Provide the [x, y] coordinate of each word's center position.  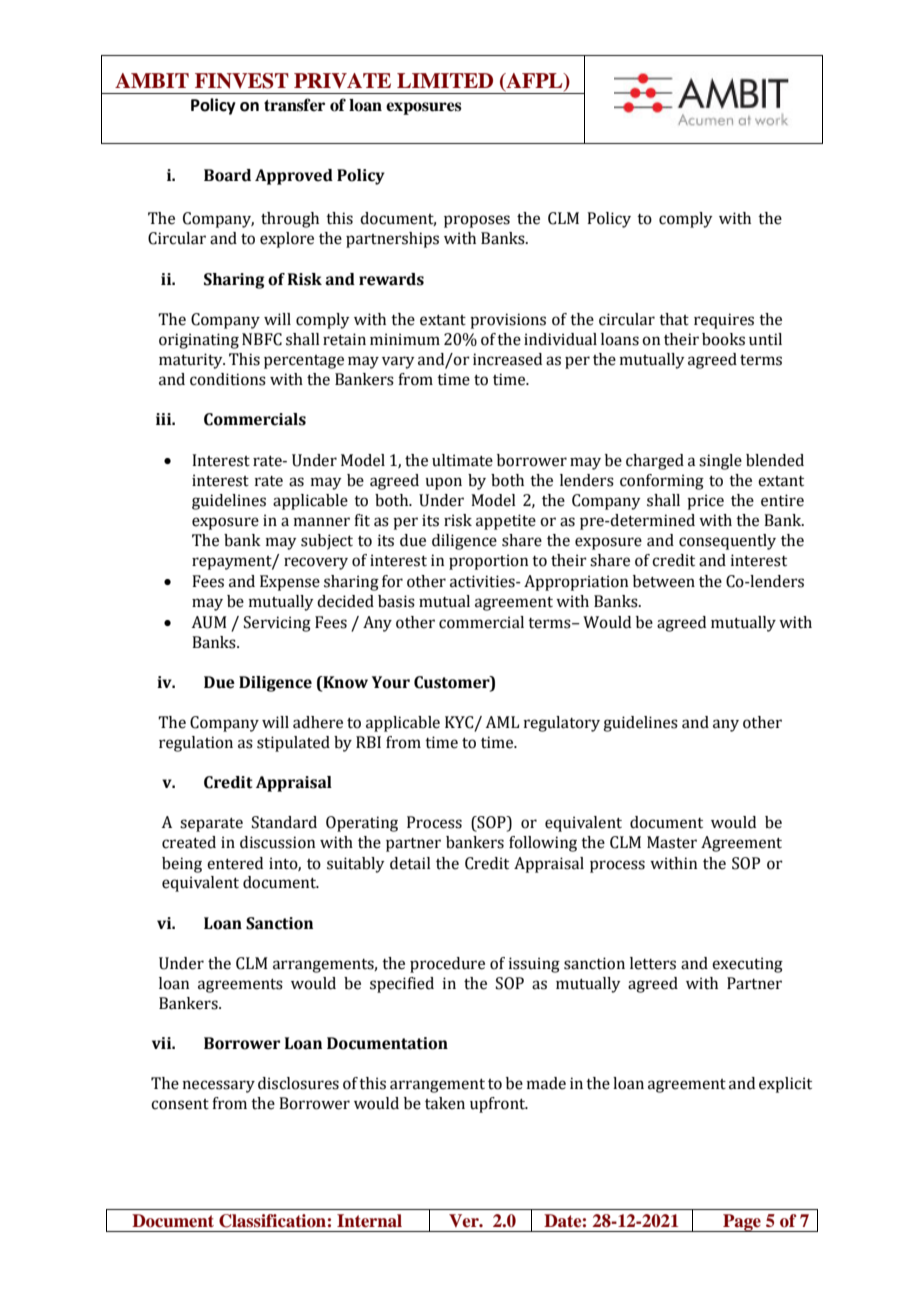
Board [227, 175]
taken [445, 1103]
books [723, 339]
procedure [447, 965]
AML [502, 722]
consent [180, 1104]
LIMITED [445, 80]
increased [507, 359]
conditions [228, 379]
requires [724, 321]
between [664, 581]
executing [747, 965]
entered [235, 863]
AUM [209, 622]
